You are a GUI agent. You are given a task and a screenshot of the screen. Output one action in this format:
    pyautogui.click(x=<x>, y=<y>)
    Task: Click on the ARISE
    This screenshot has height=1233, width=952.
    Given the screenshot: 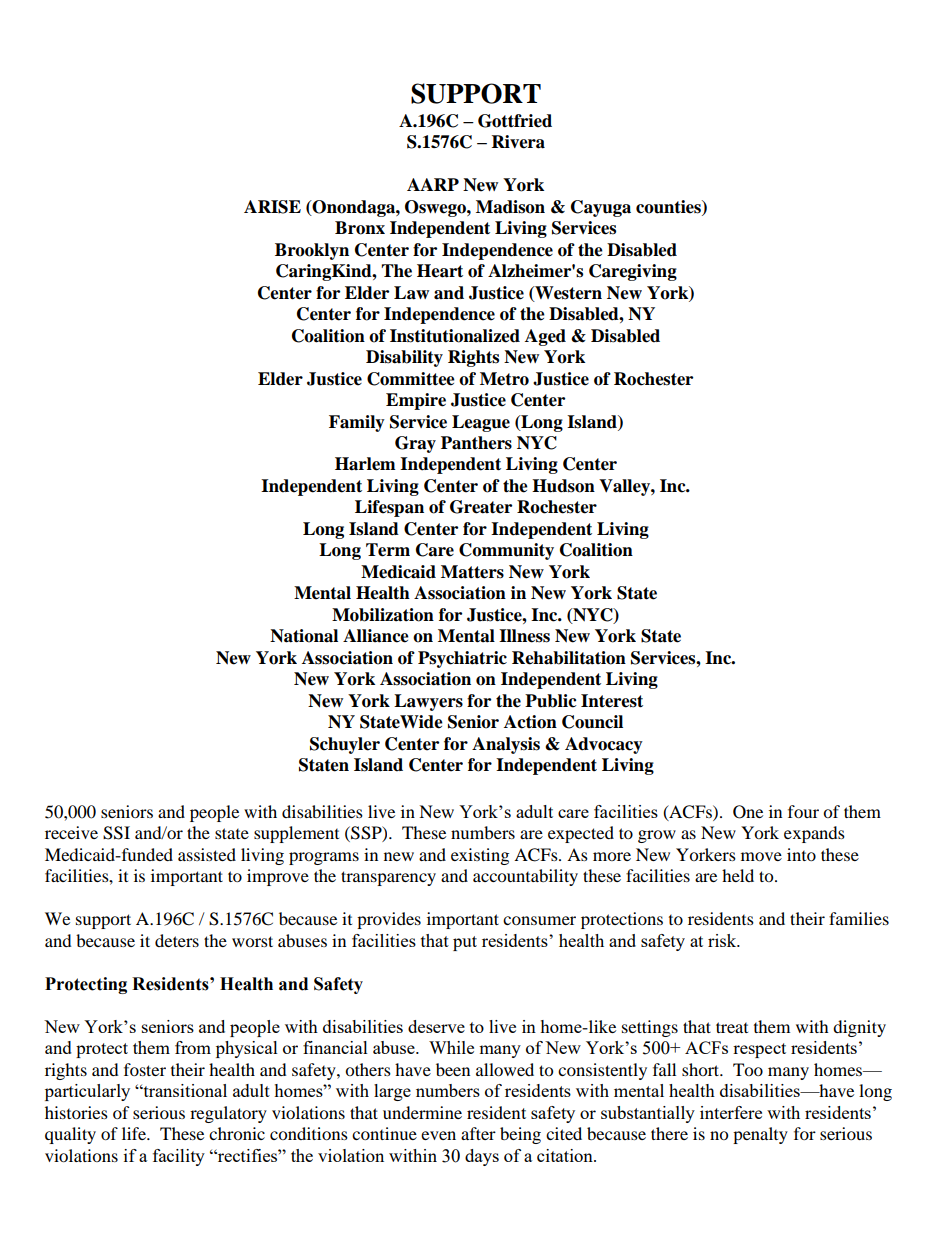 What is the action you would take?
    pyautogui.click(x=272, y=207)
